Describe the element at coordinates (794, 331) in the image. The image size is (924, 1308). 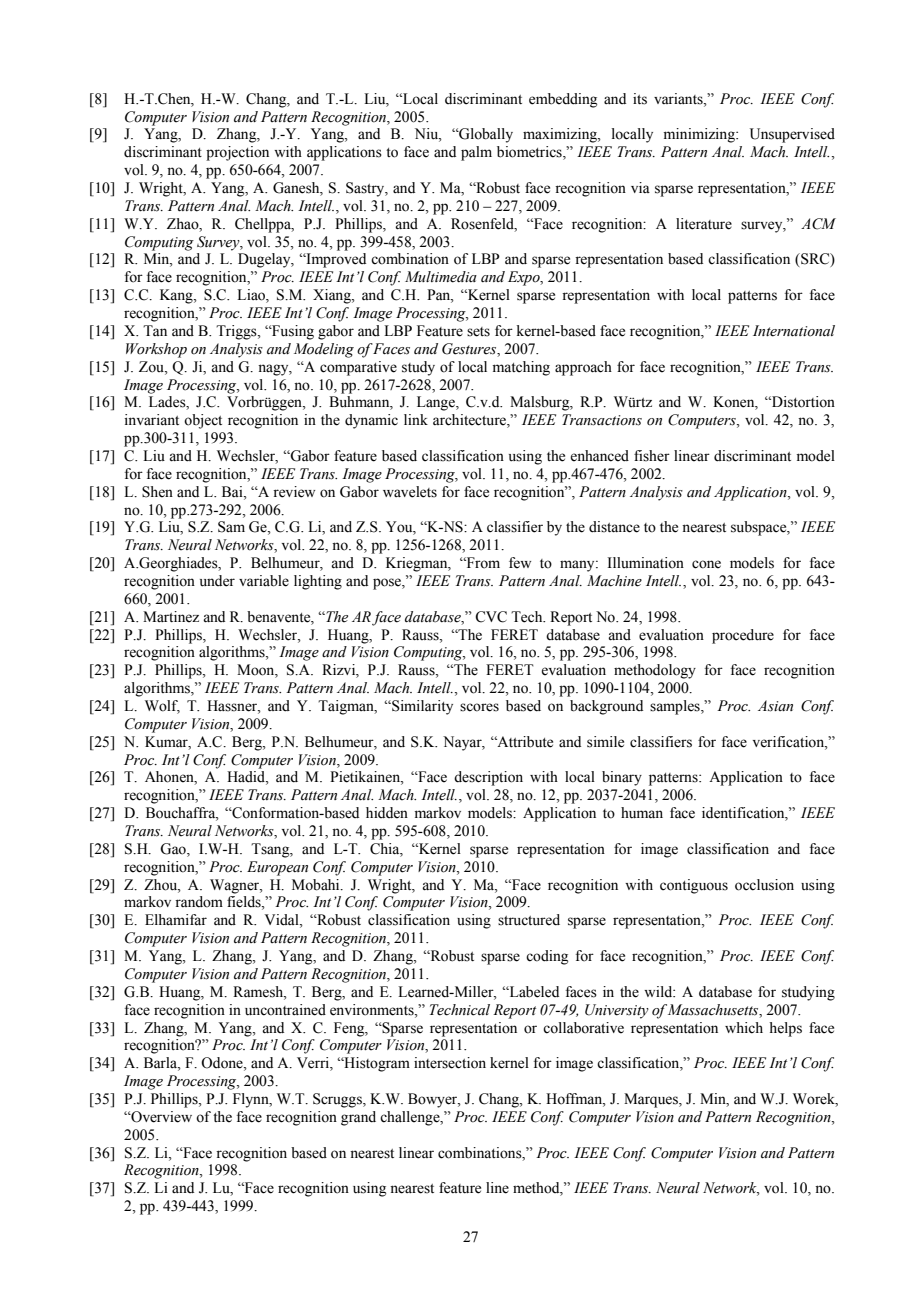
I see `International` at that location.
